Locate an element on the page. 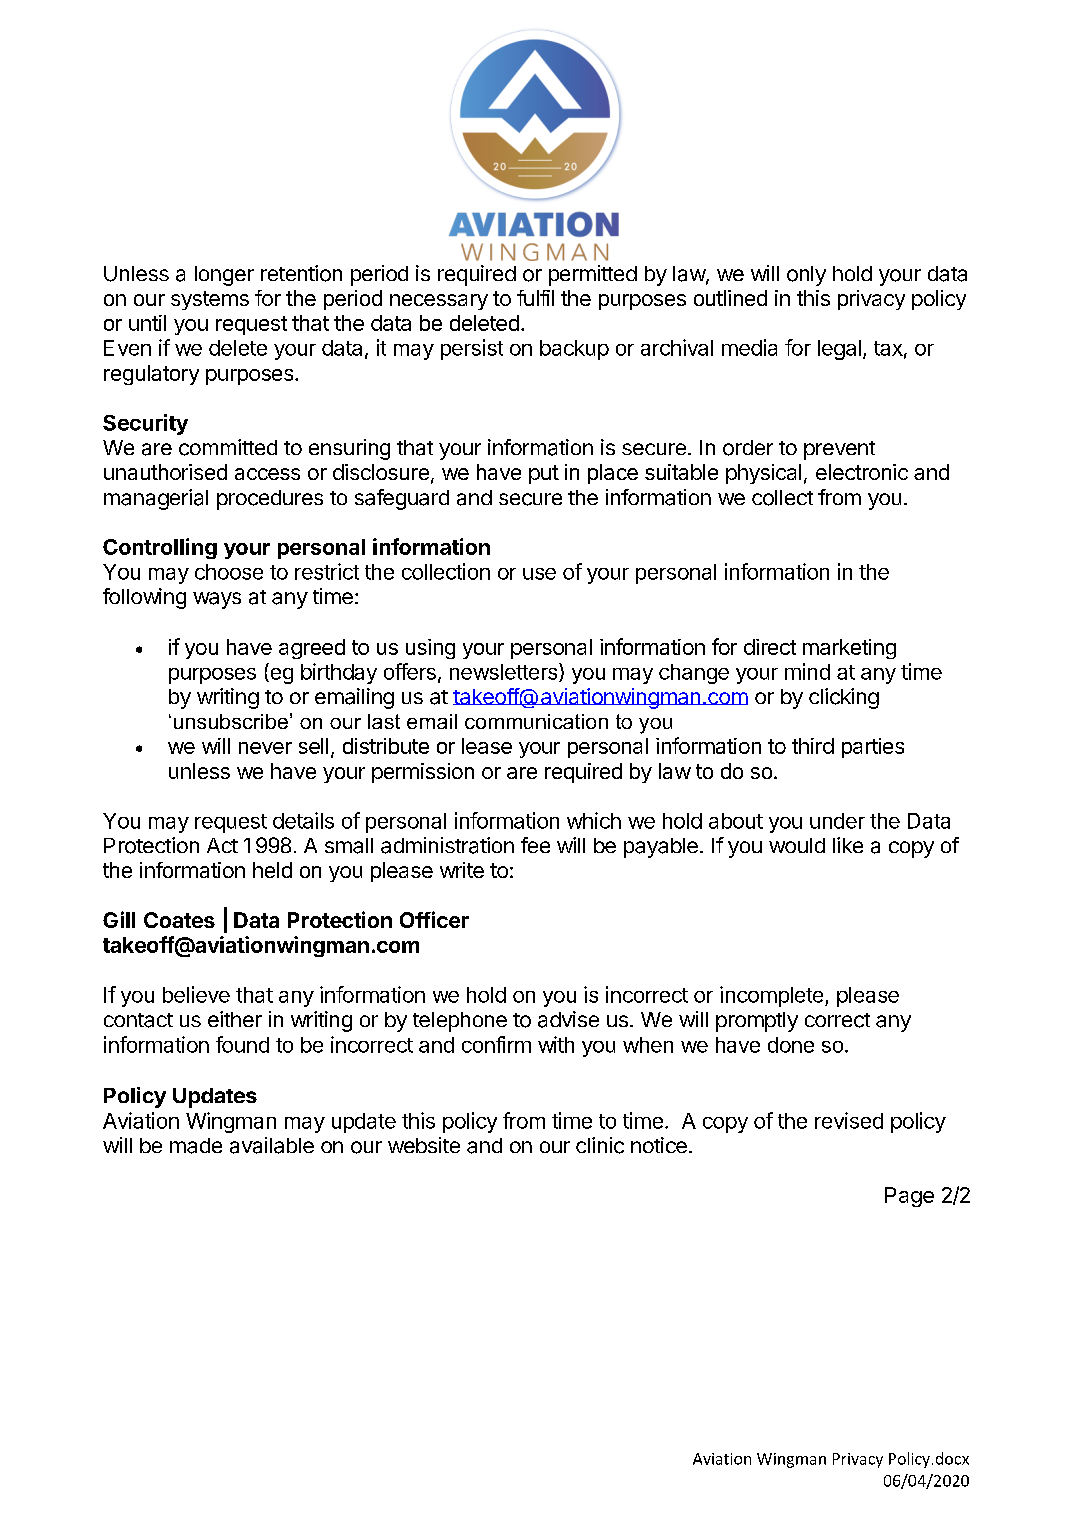 This page has height=1517, width=1072. only is located at coordinates (806, 276).
